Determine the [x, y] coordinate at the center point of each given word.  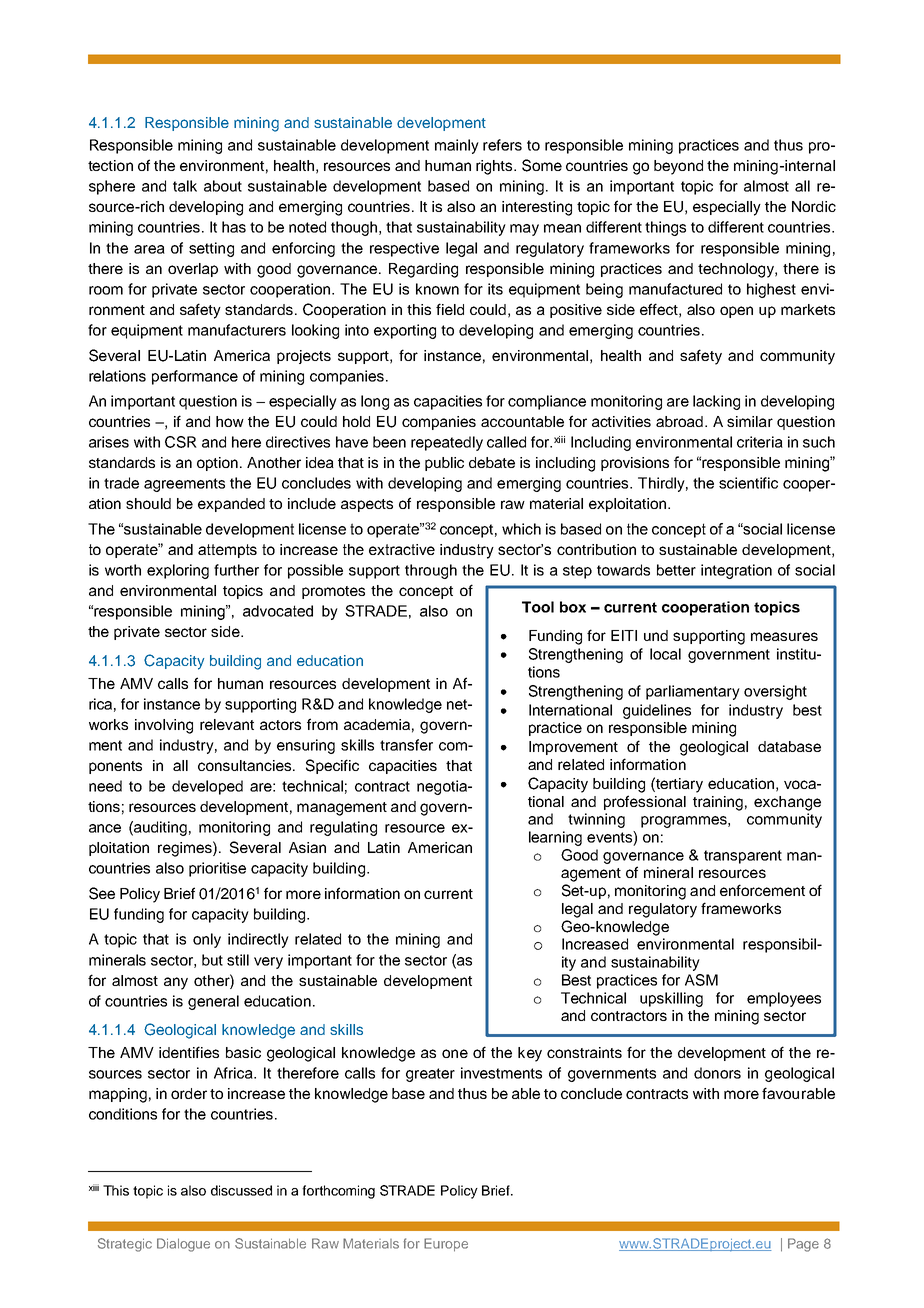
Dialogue [183, 1245]
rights [495, 167]
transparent [743, 857]
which [521, 529]
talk [185, 186]
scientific [748, 483]
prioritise [217, 869]
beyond [678, 167]
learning [555, 838]
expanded [231, 505]
